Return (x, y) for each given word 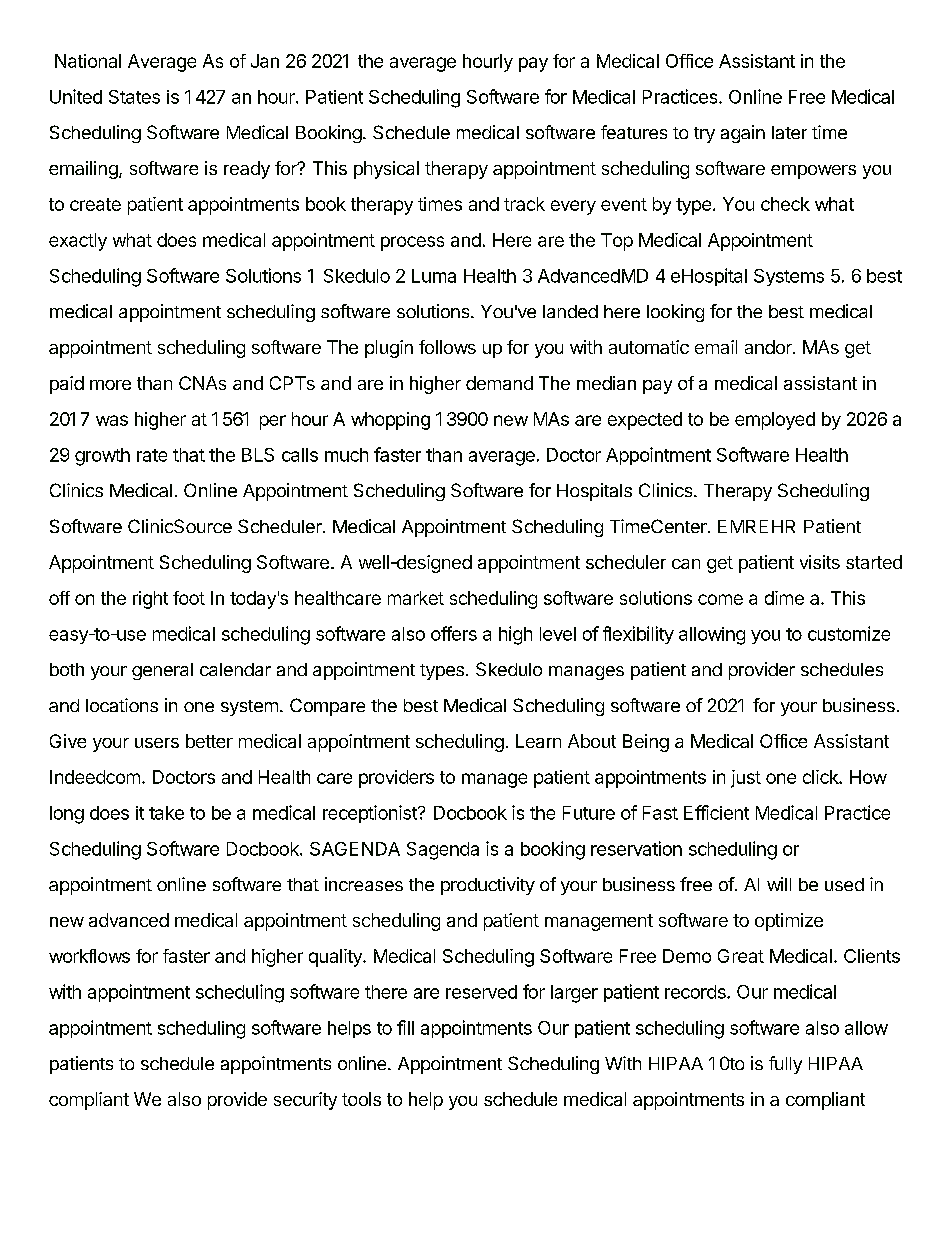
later (789, 132)
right (150, 600)
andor (769, 347)
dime (784, 598)
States (134, 97)
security (305, 1101)
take (166, 813)
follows (447, 347)
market (416, 598)
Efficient (716, 812)
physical (386, 170)
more (110, 385)
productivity (488, 886)
